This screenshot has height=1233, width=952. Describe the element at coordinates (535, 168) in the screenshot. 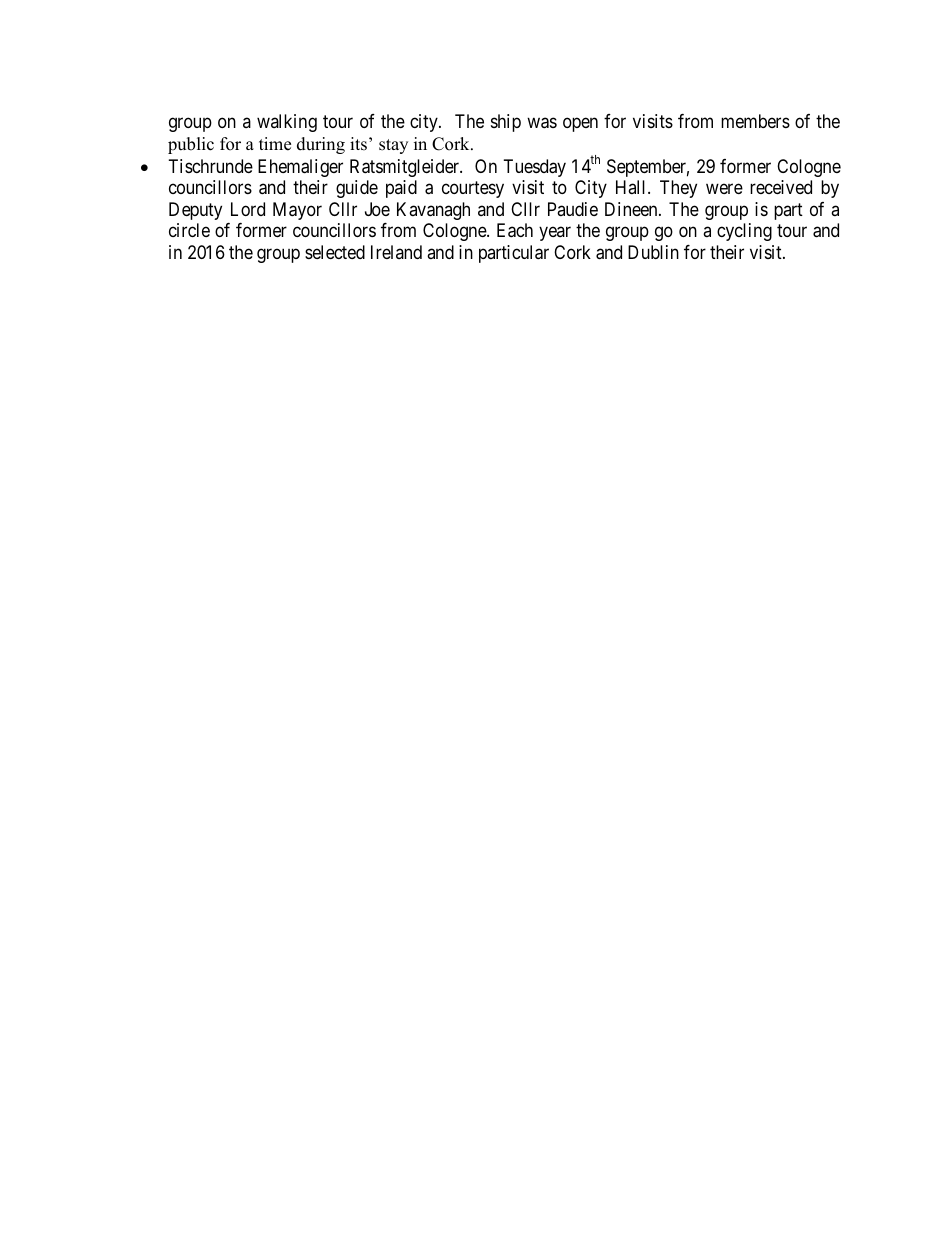

I see `Tuesday` at that location.
